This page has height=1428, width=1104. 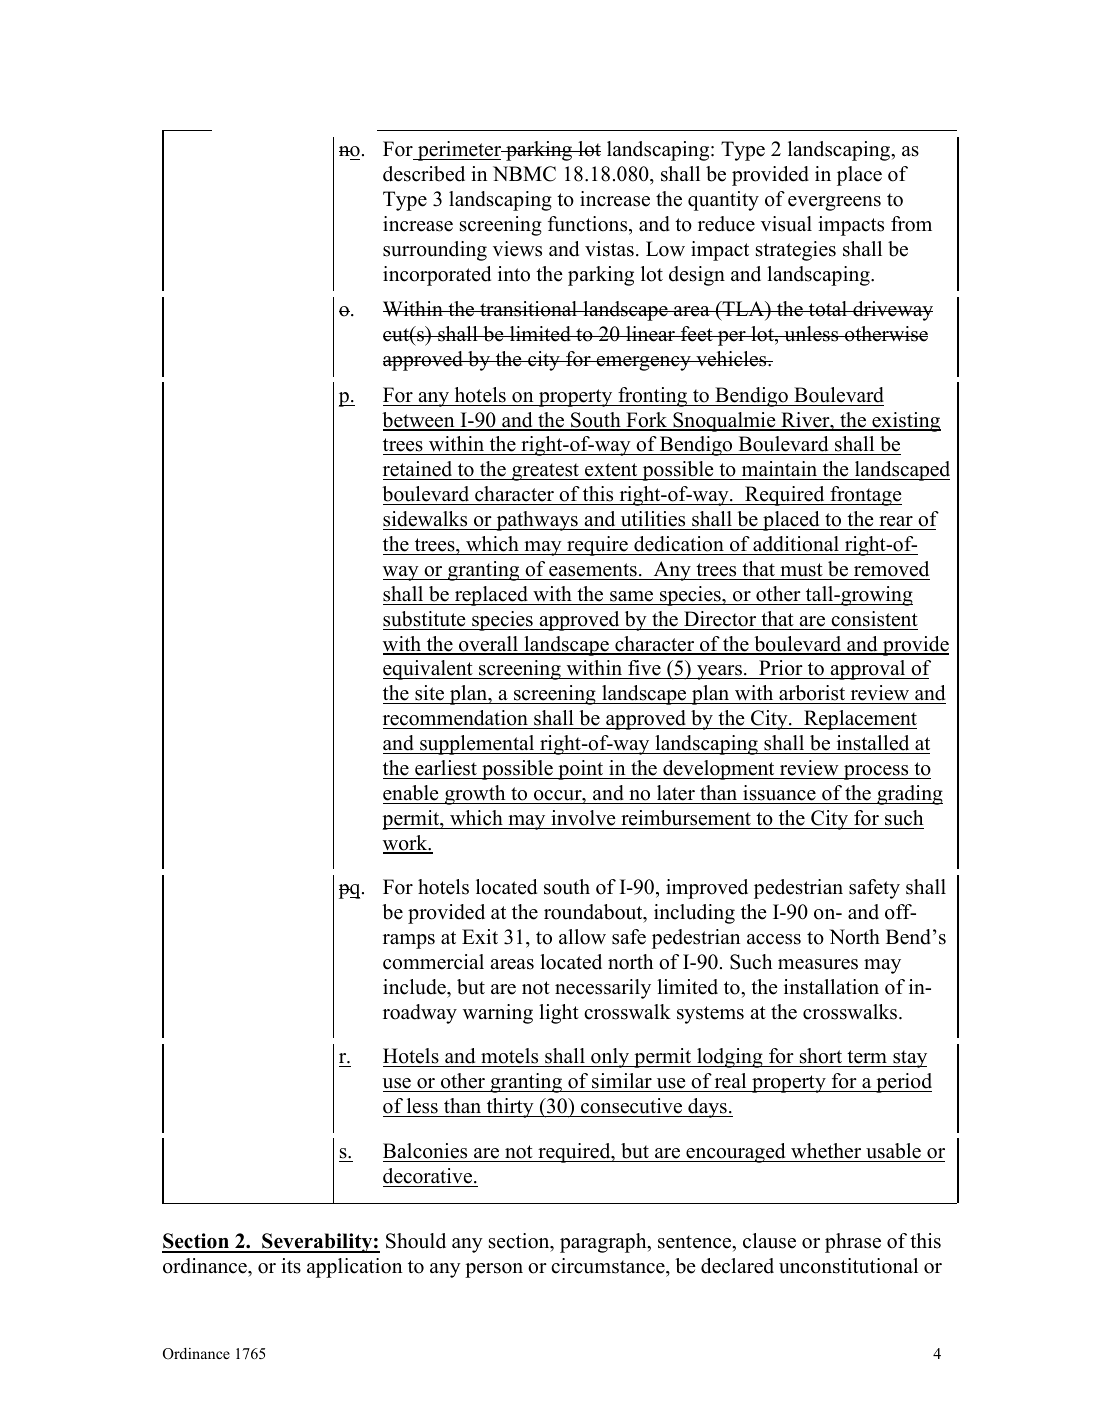 What do you see at coordinates (609, 1266) in the page?
I see `circumstance` at bounding box center [609, 1266].
